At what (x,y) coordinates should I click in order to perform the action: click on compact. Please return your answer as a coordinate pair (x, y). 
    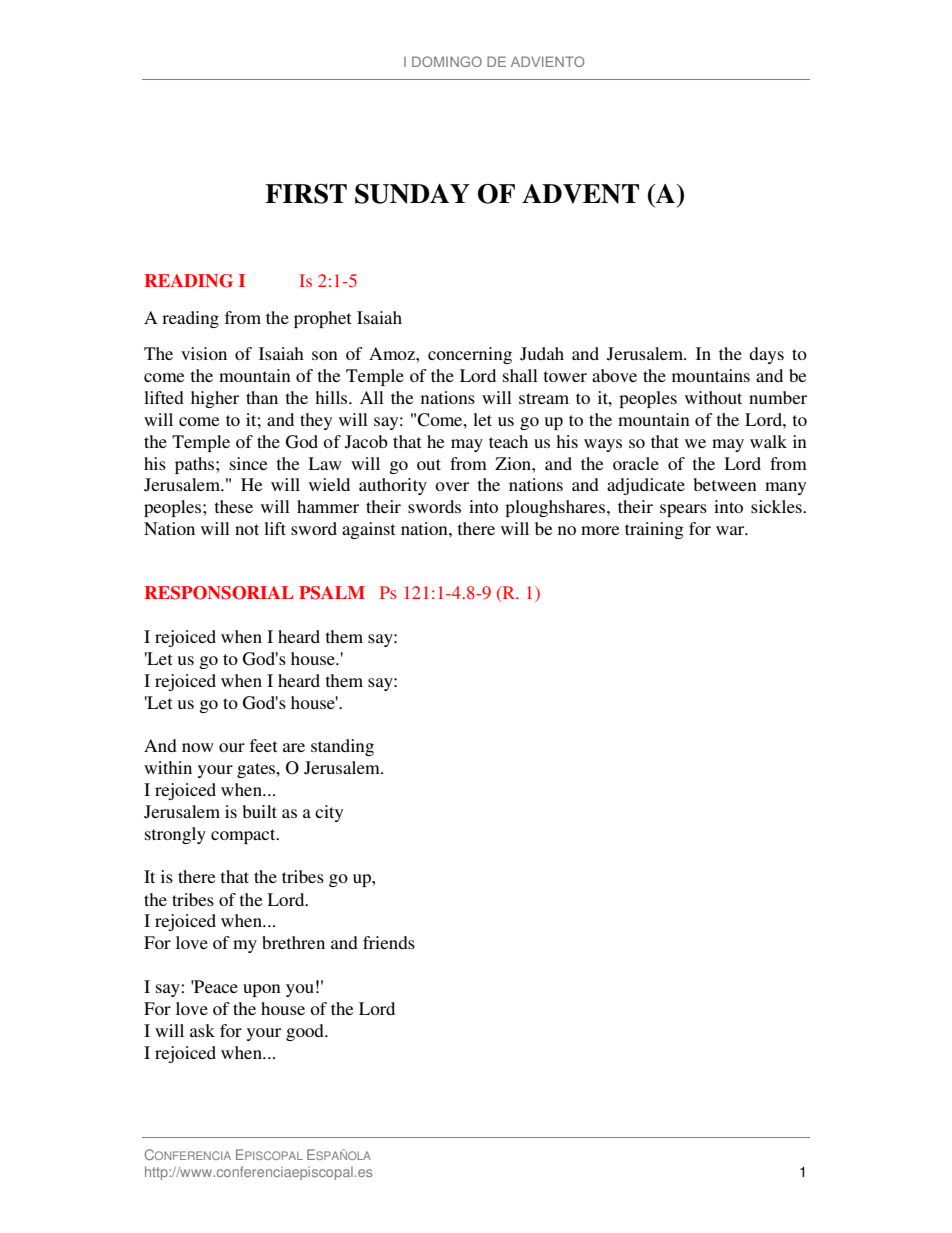
    Looking at the image, I should click on (244, 836).
